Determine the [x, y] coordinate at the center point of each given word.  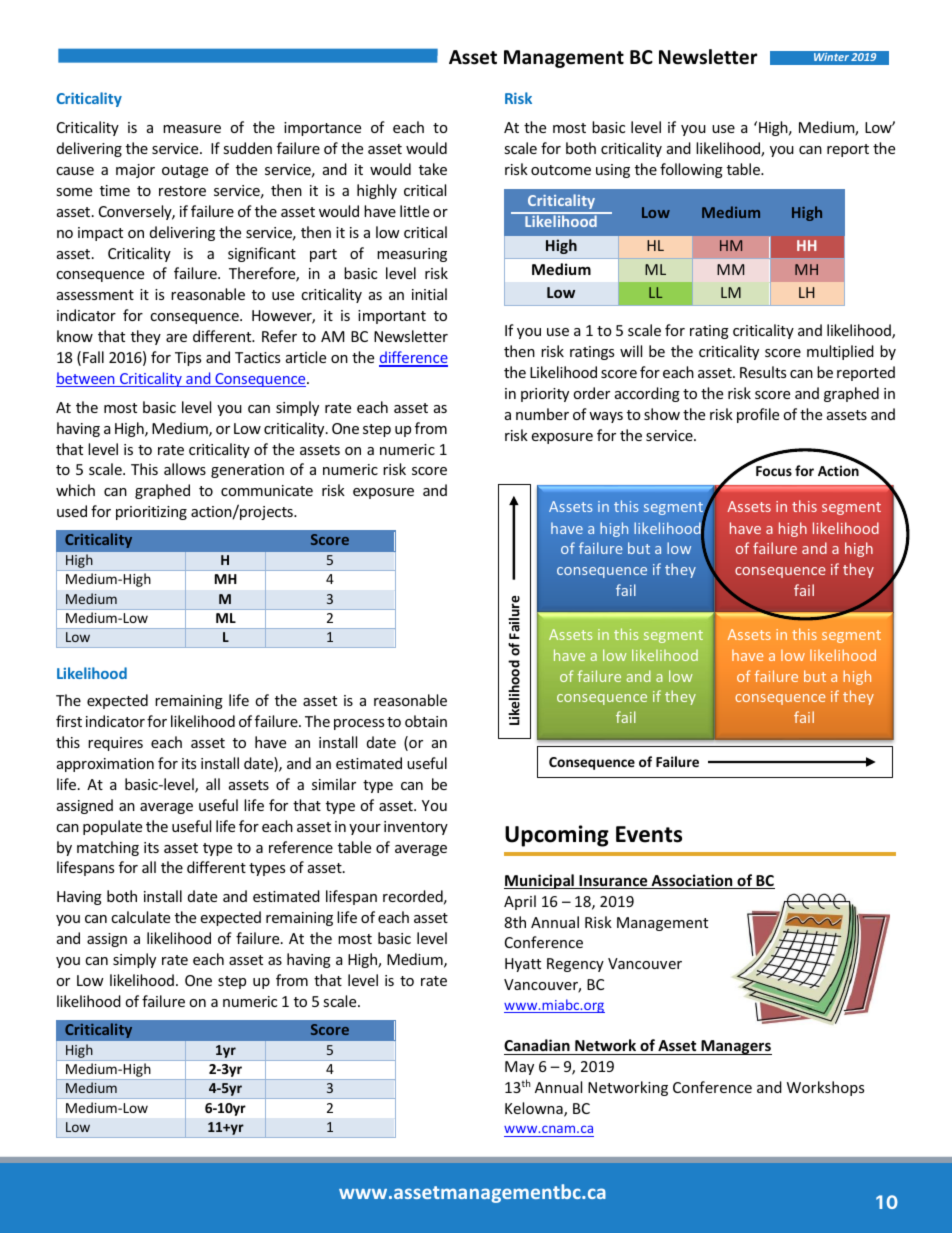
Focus [774, 471]
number [542, 414]
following [691, 170]
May [519, 1068]
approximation [105, 765]
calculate [140, 917]
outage [185, 171]
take [433, 169]
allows [185, 469]
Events [649, 834]
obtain [426, 721]
